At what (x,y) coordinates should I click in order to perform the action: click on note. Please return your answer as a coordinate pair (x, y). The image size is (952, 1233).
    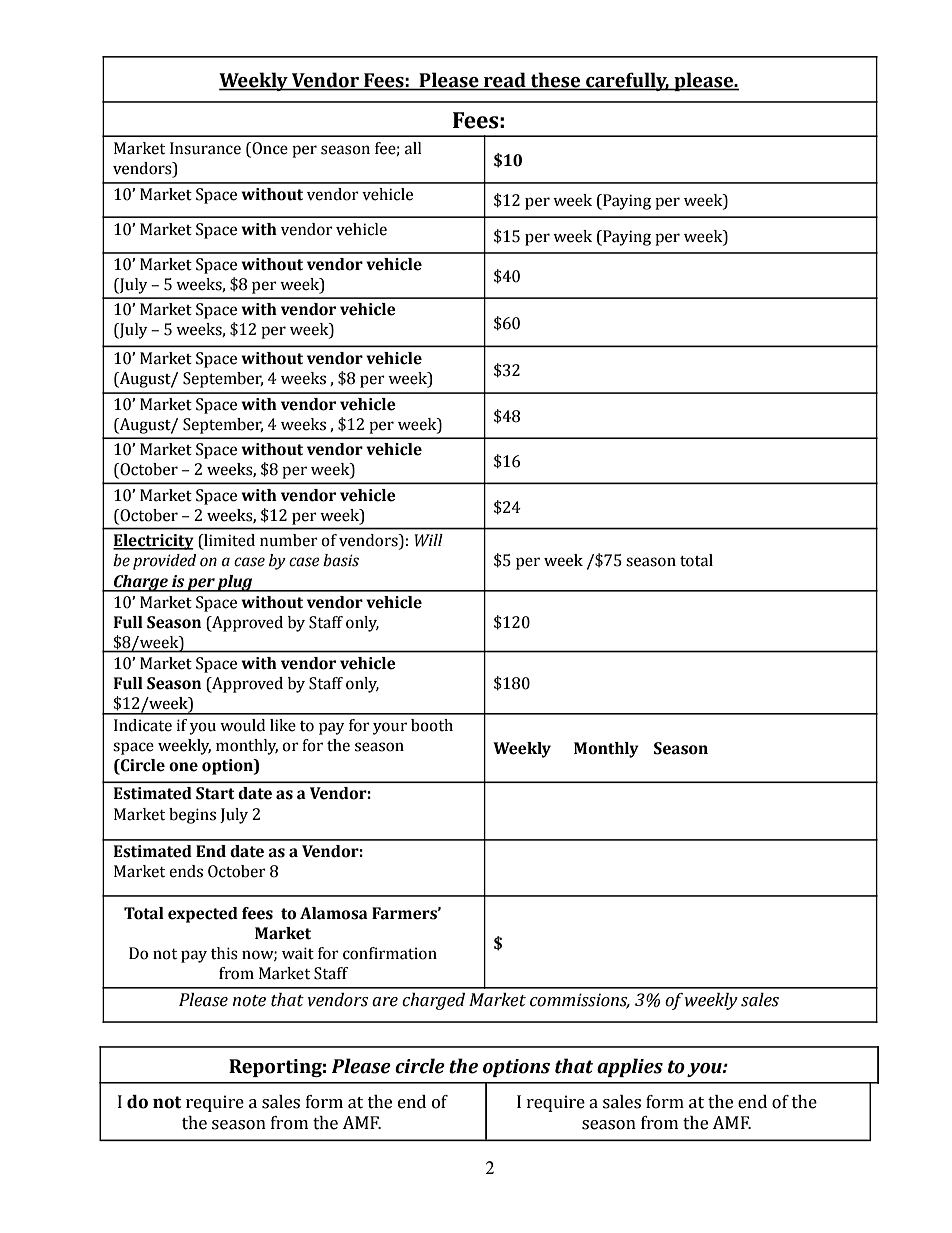
    Looking at the image, I should click on (249, 1001).
